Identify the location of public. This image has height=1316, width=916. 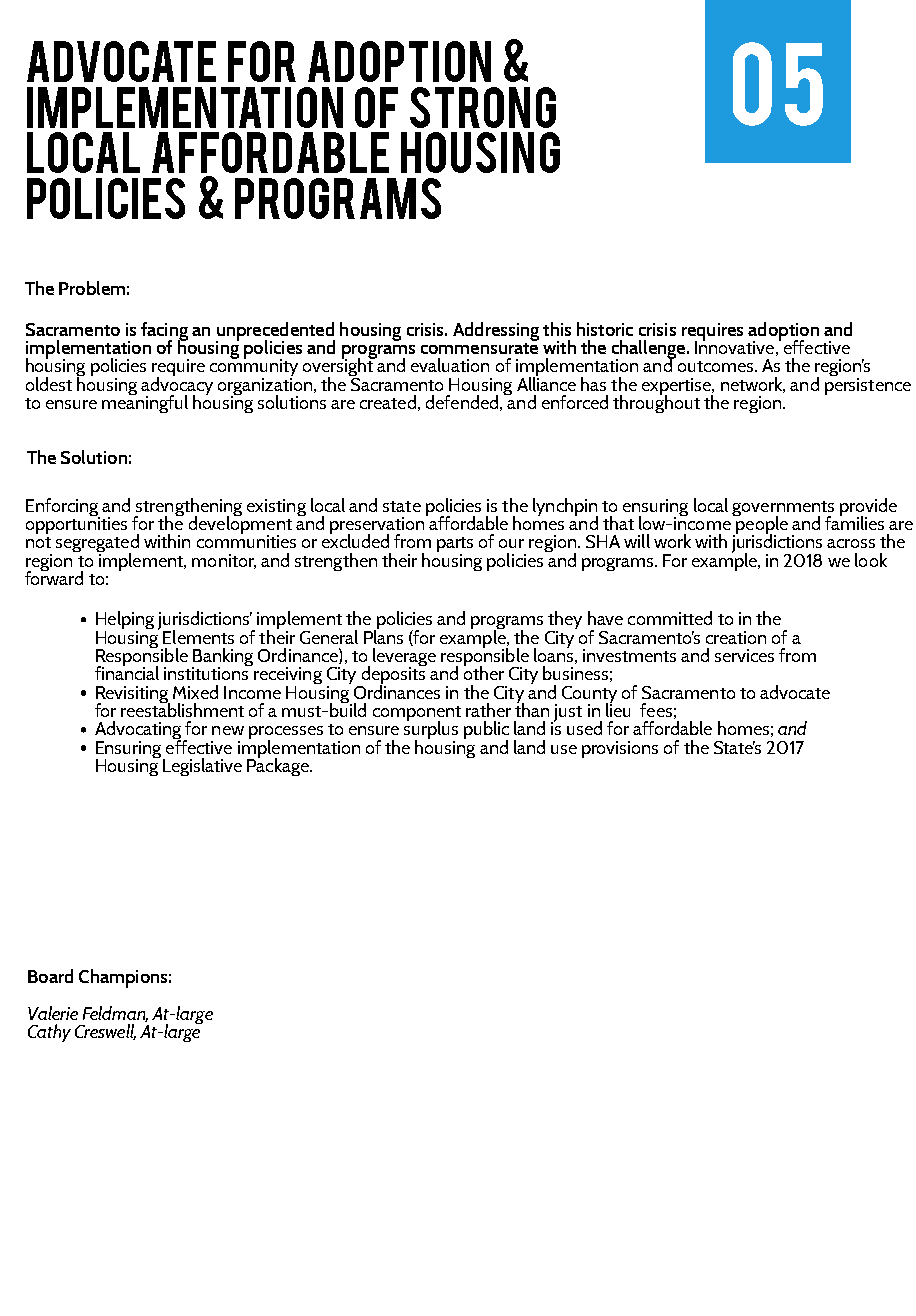
(486, 731).
